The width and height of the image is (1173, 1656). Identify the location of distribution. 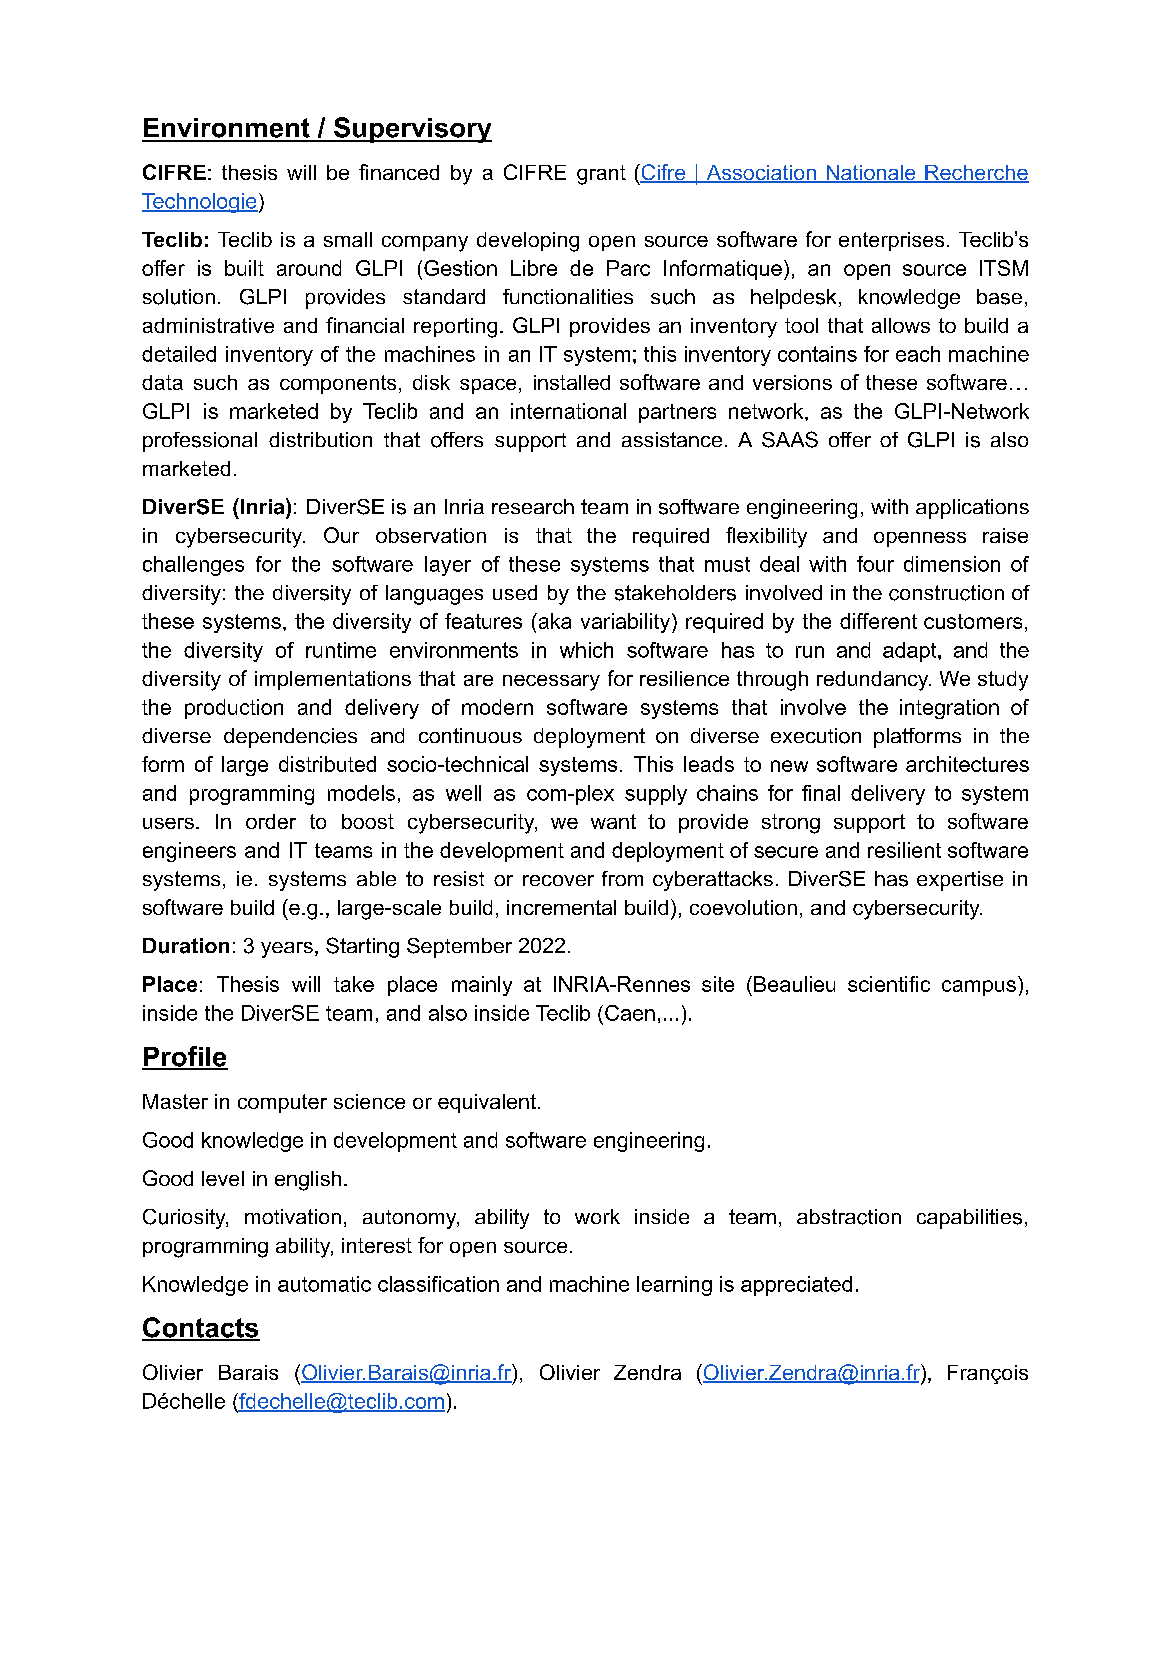
(320, 439).
